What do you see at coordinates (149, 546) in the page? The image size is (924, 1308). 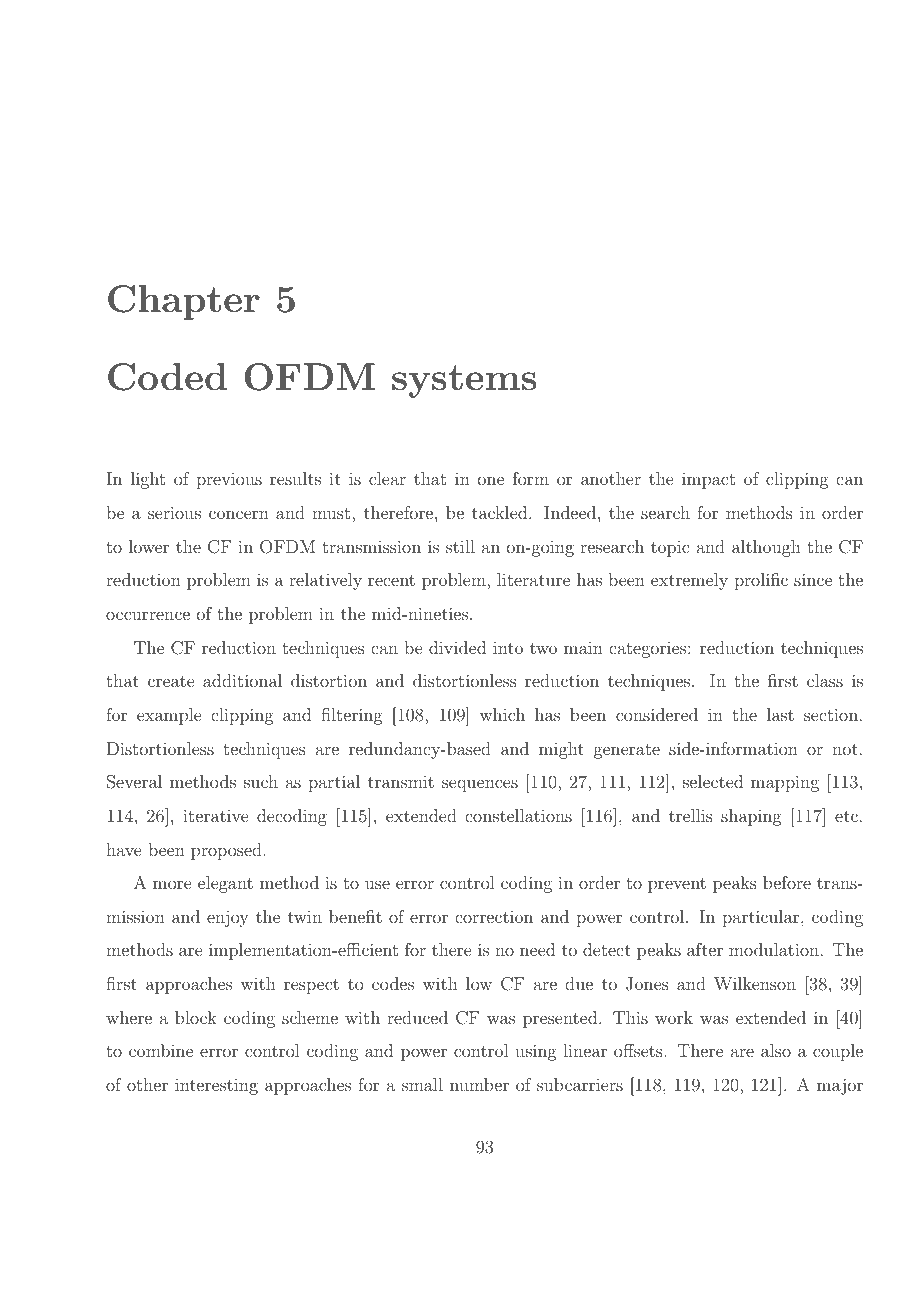 I see `lower` at bounding box center [149, 546].
